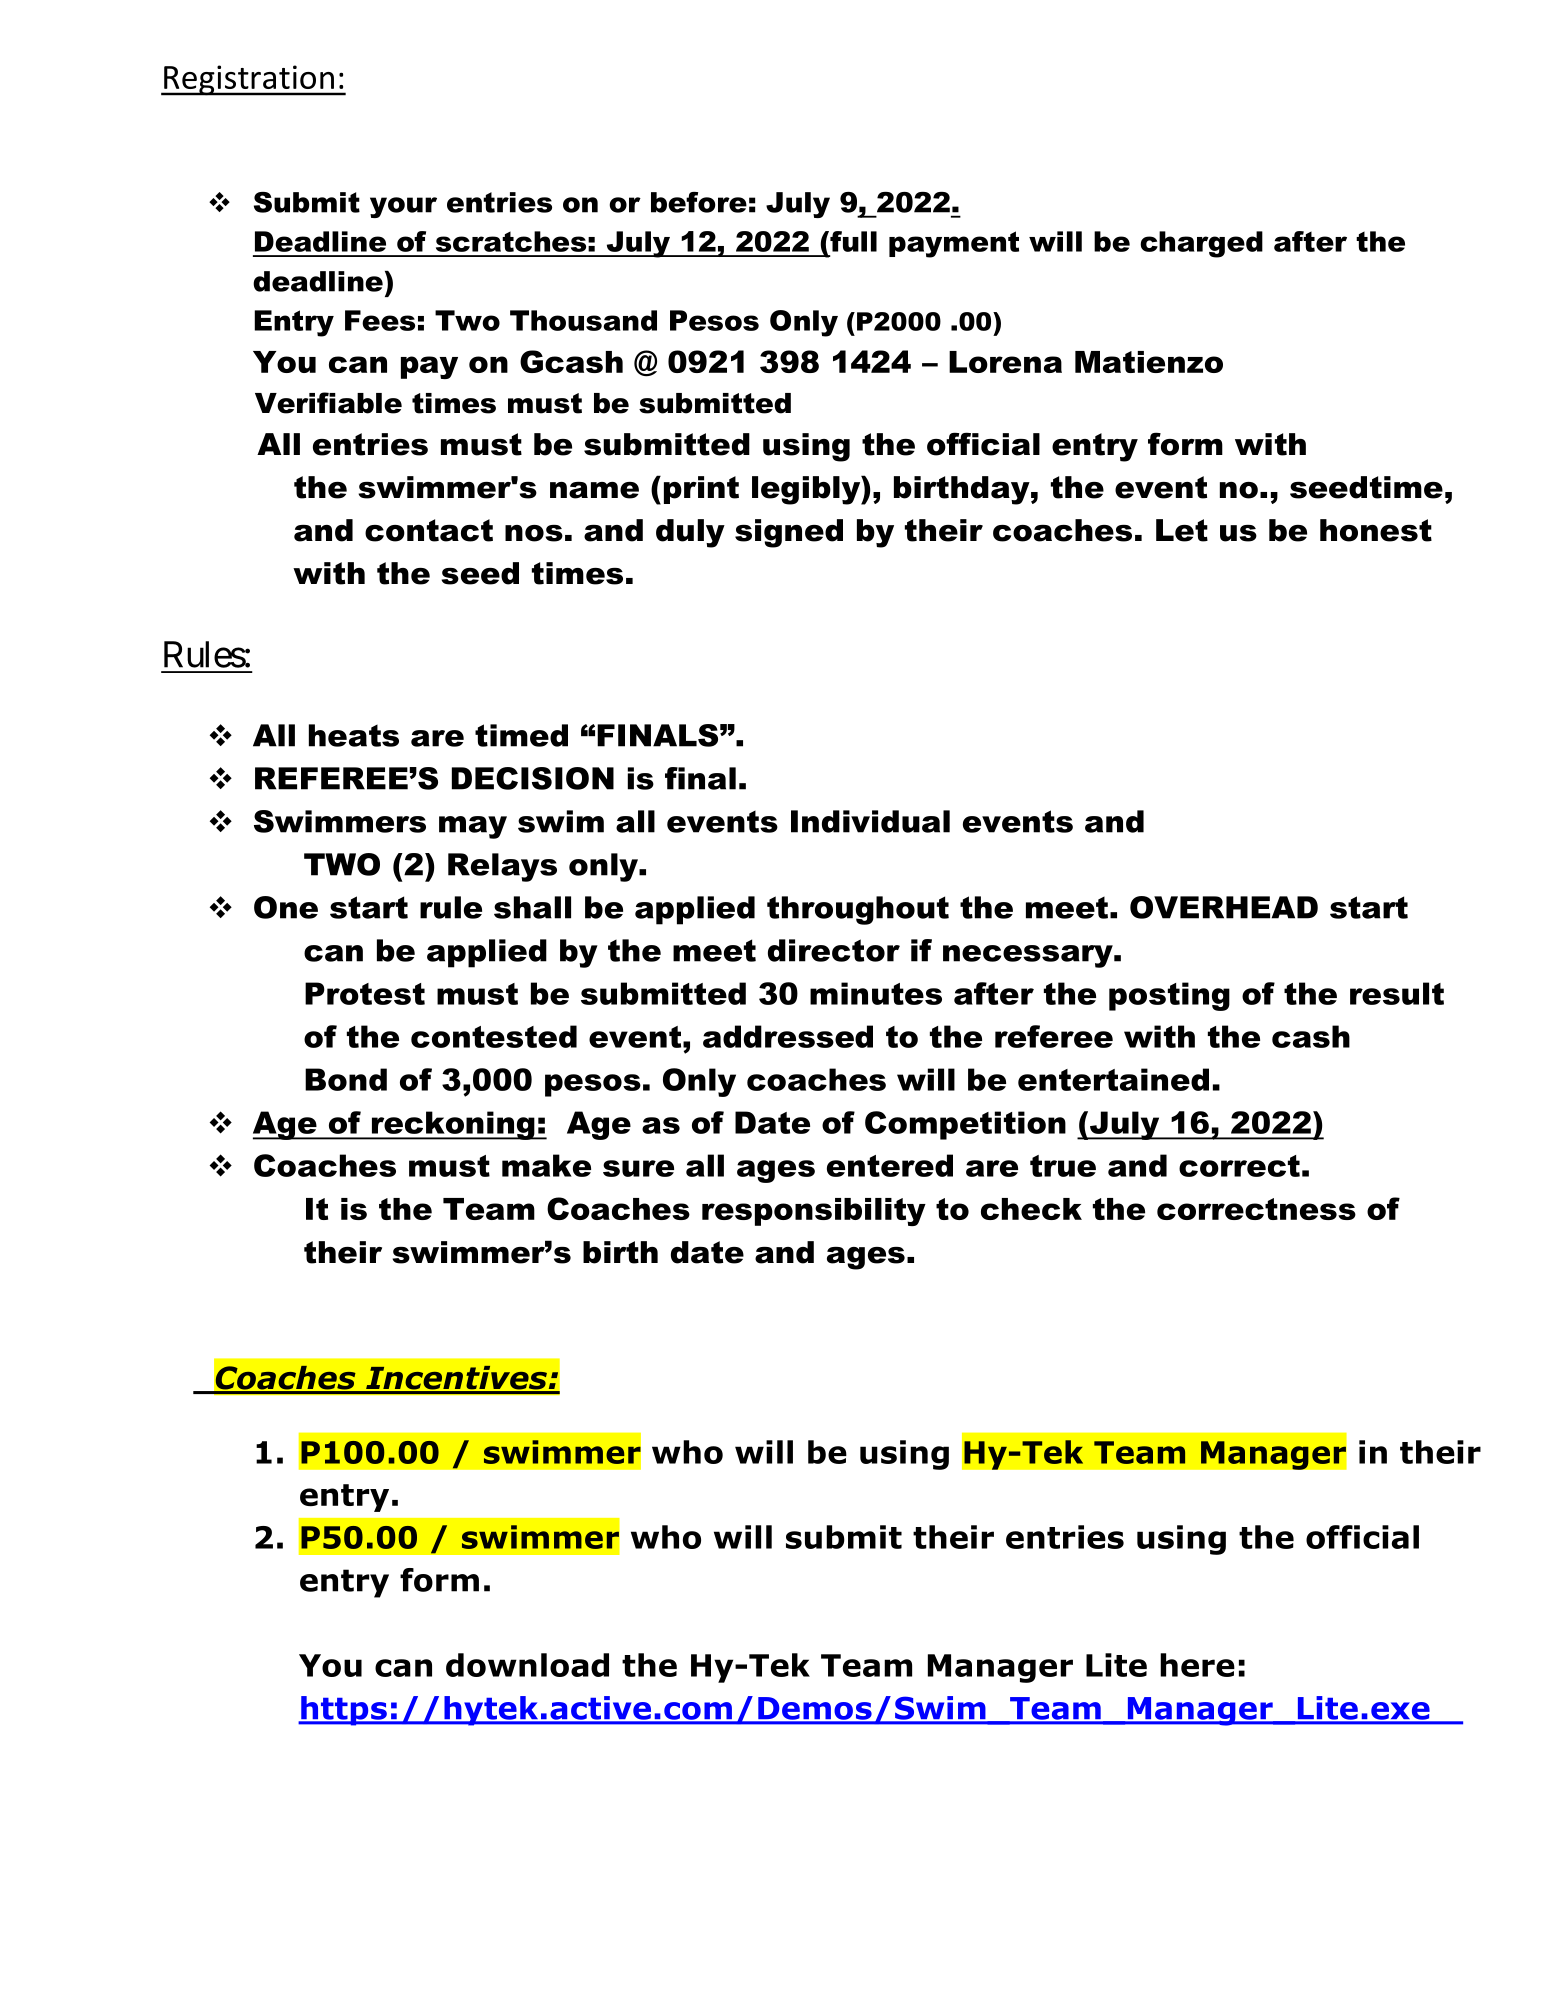 The image size is (1557, 2014). Describe the element at coordinates (453, 1125) in the screenshot. I see `reckoning` at that location.
